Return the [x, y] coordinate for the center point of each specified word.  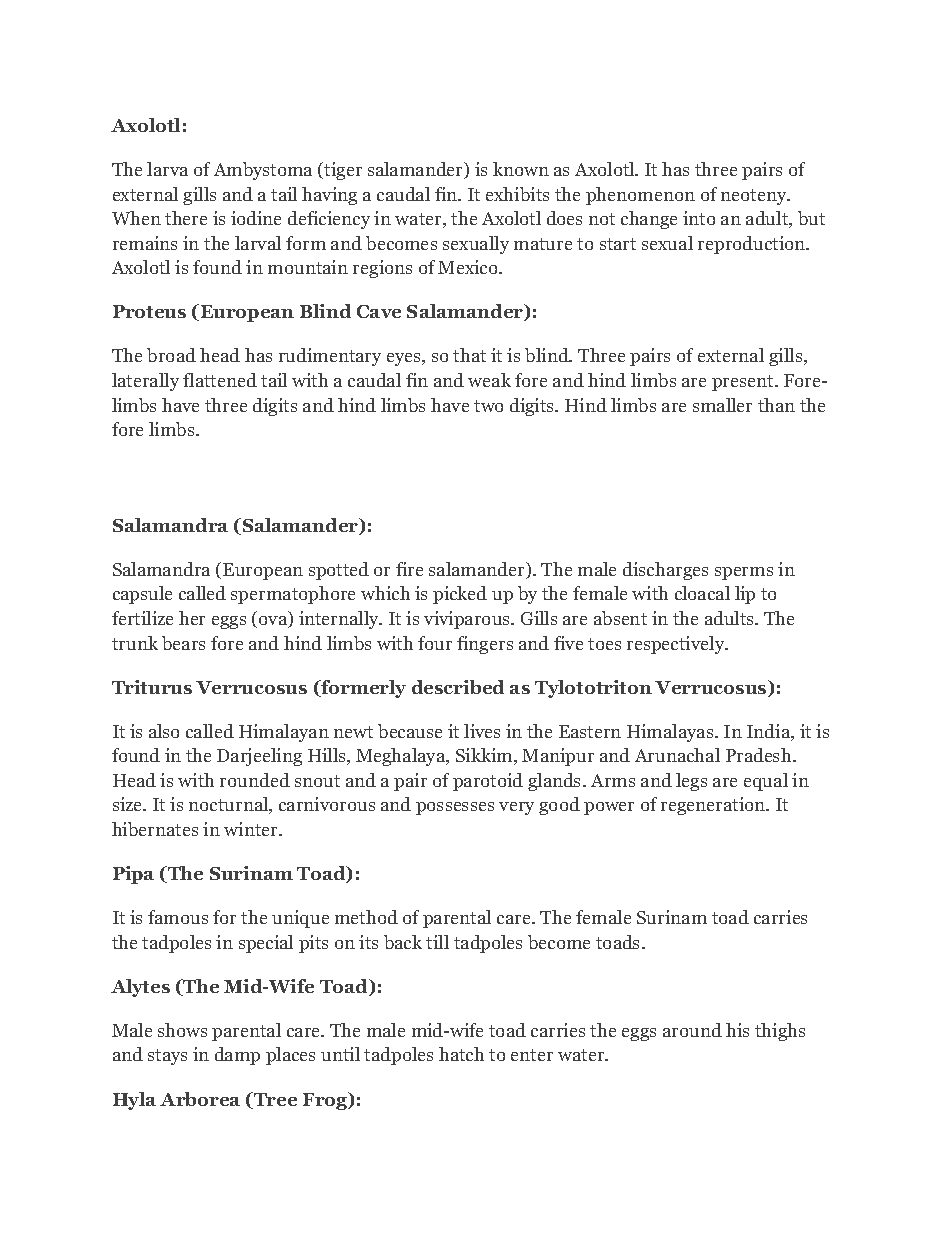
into [699, 218]
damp [237, 1056]
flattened [220, 380]
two [488, 406]
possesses [455, 808]
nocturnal [230, 805]
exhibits [517, 194]
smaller [722, 405]
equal [766, 782]
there [186, 218]
